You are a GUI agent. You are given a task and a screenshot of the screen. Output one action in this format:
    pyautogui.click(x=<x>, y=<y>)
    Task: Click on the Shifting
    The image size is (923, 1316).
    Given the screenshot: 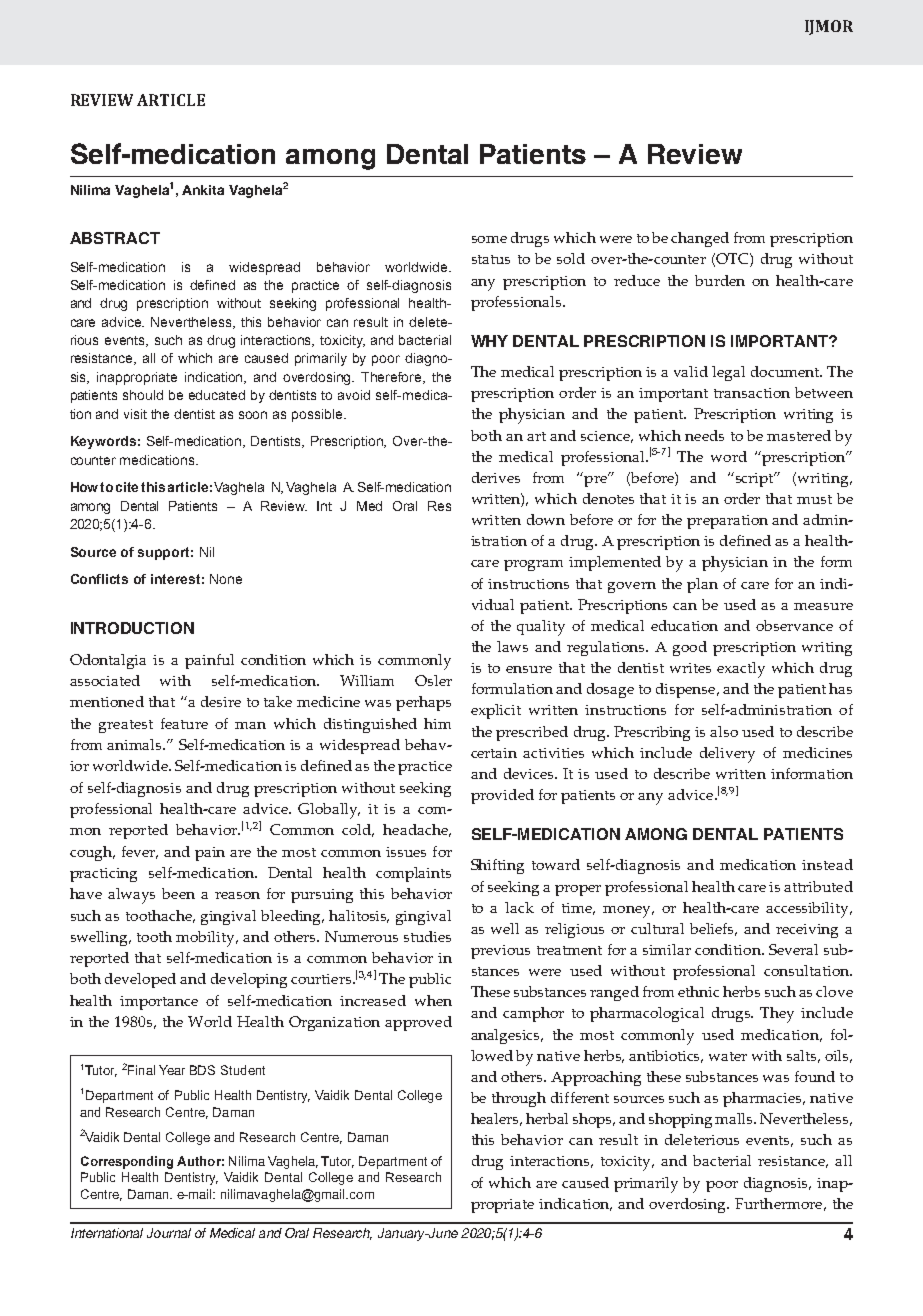 What is the action you would take?
    pyautogui.click(x=497, y=866)
